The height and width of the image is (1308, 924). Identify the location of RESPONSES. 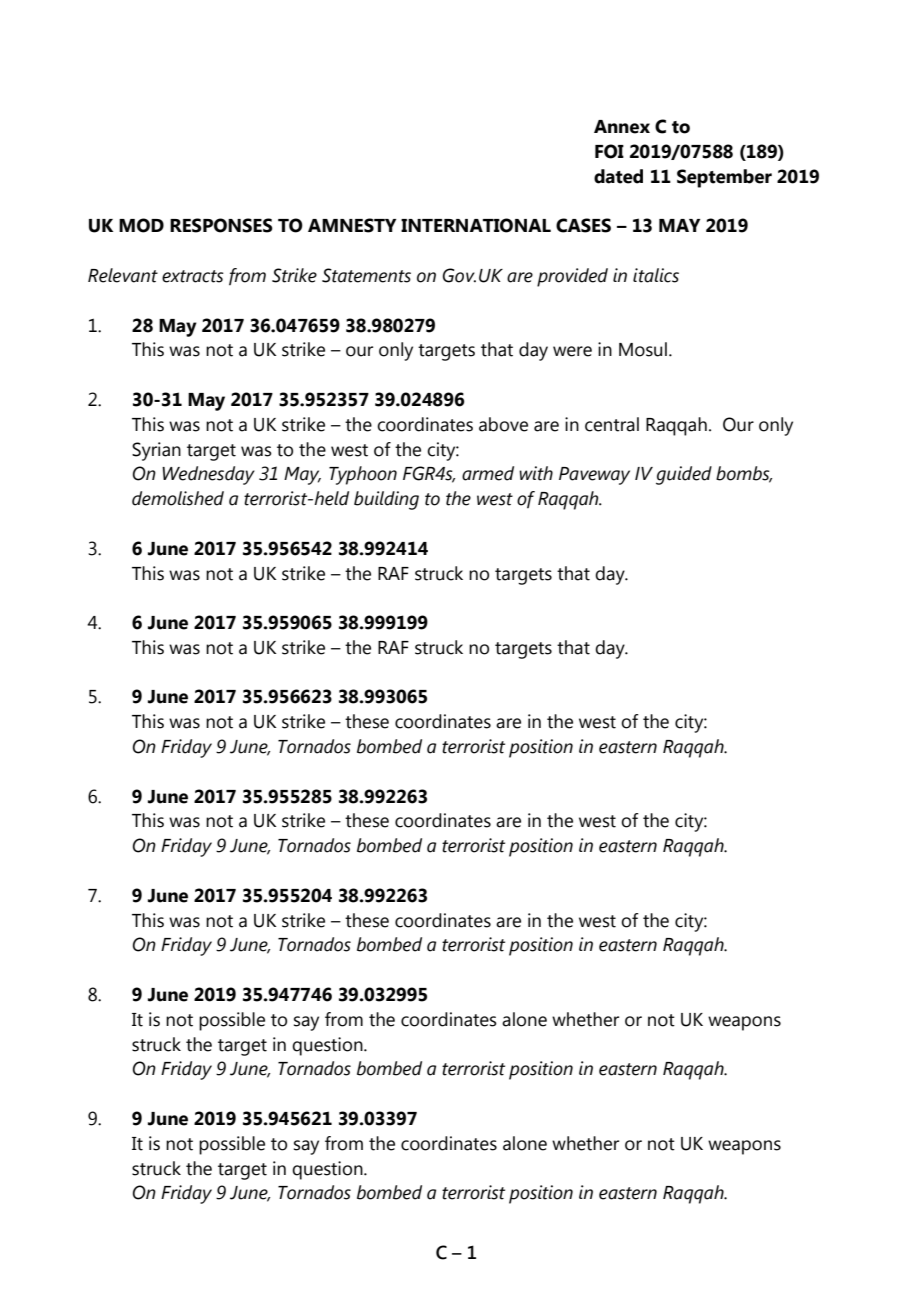
(221, 225).
